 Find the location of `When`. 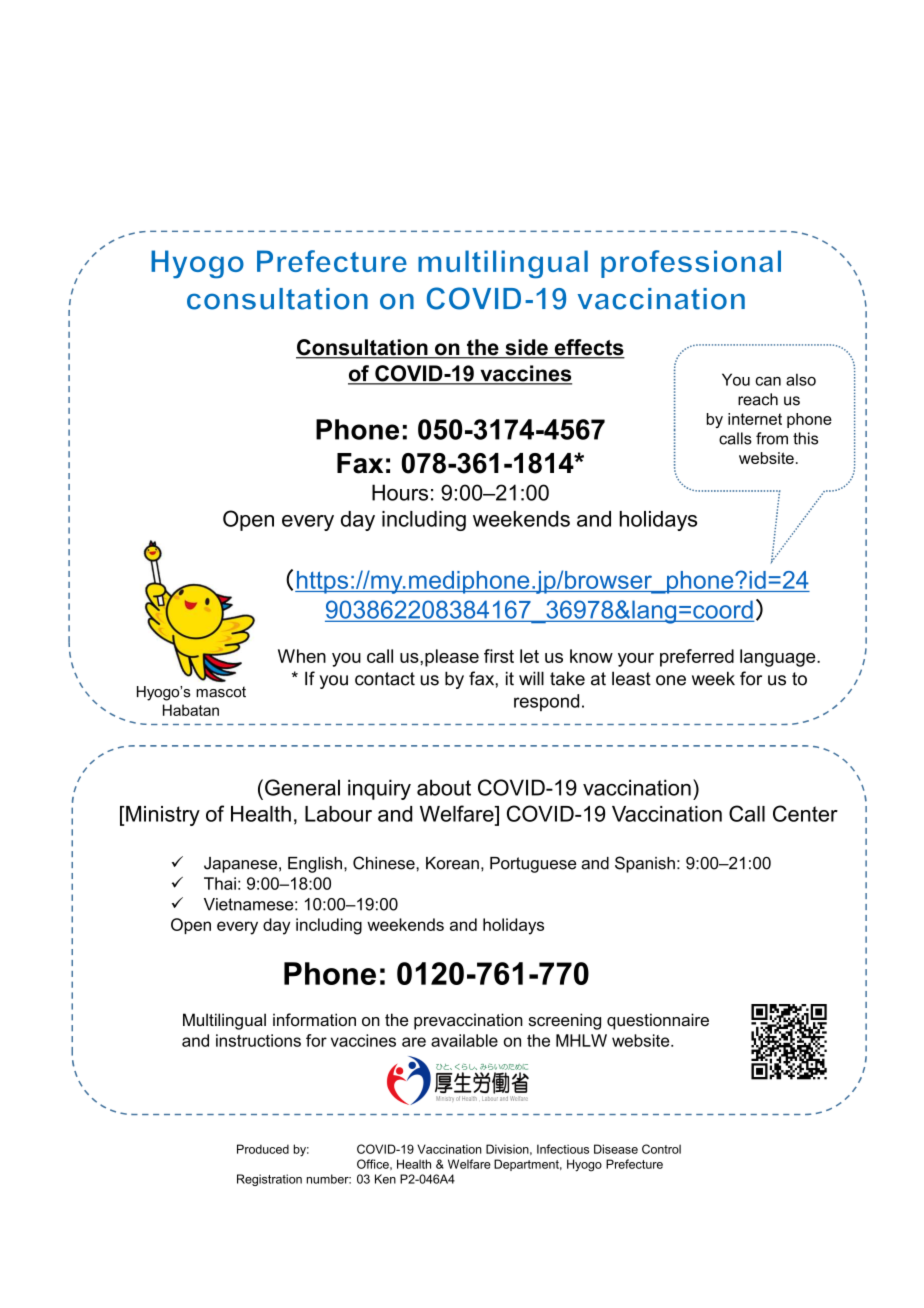

When is located at coordinates (302, 656).
